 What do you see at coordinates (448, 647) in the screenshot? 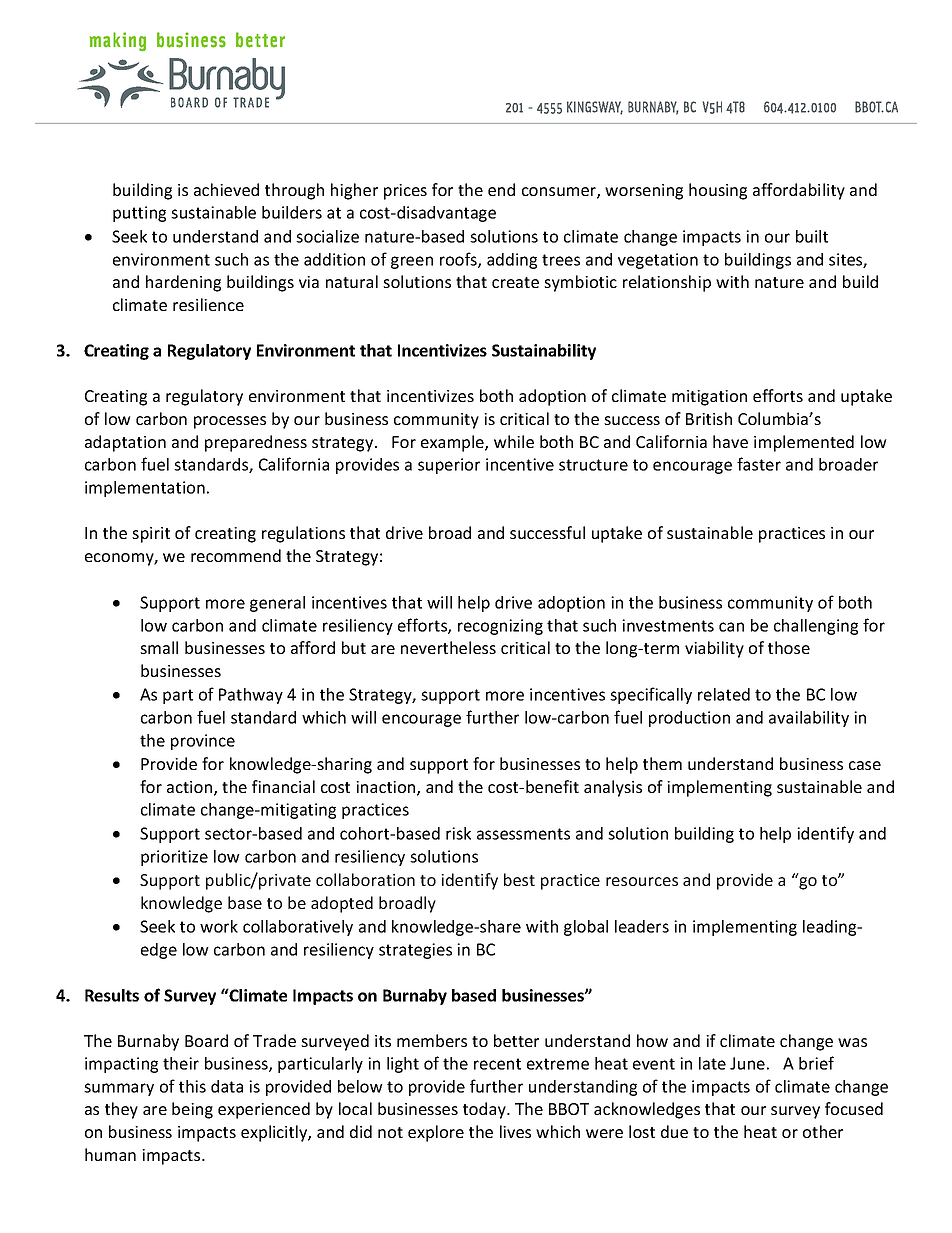
I see `nevertheless` at bounding box center [448, 647].
